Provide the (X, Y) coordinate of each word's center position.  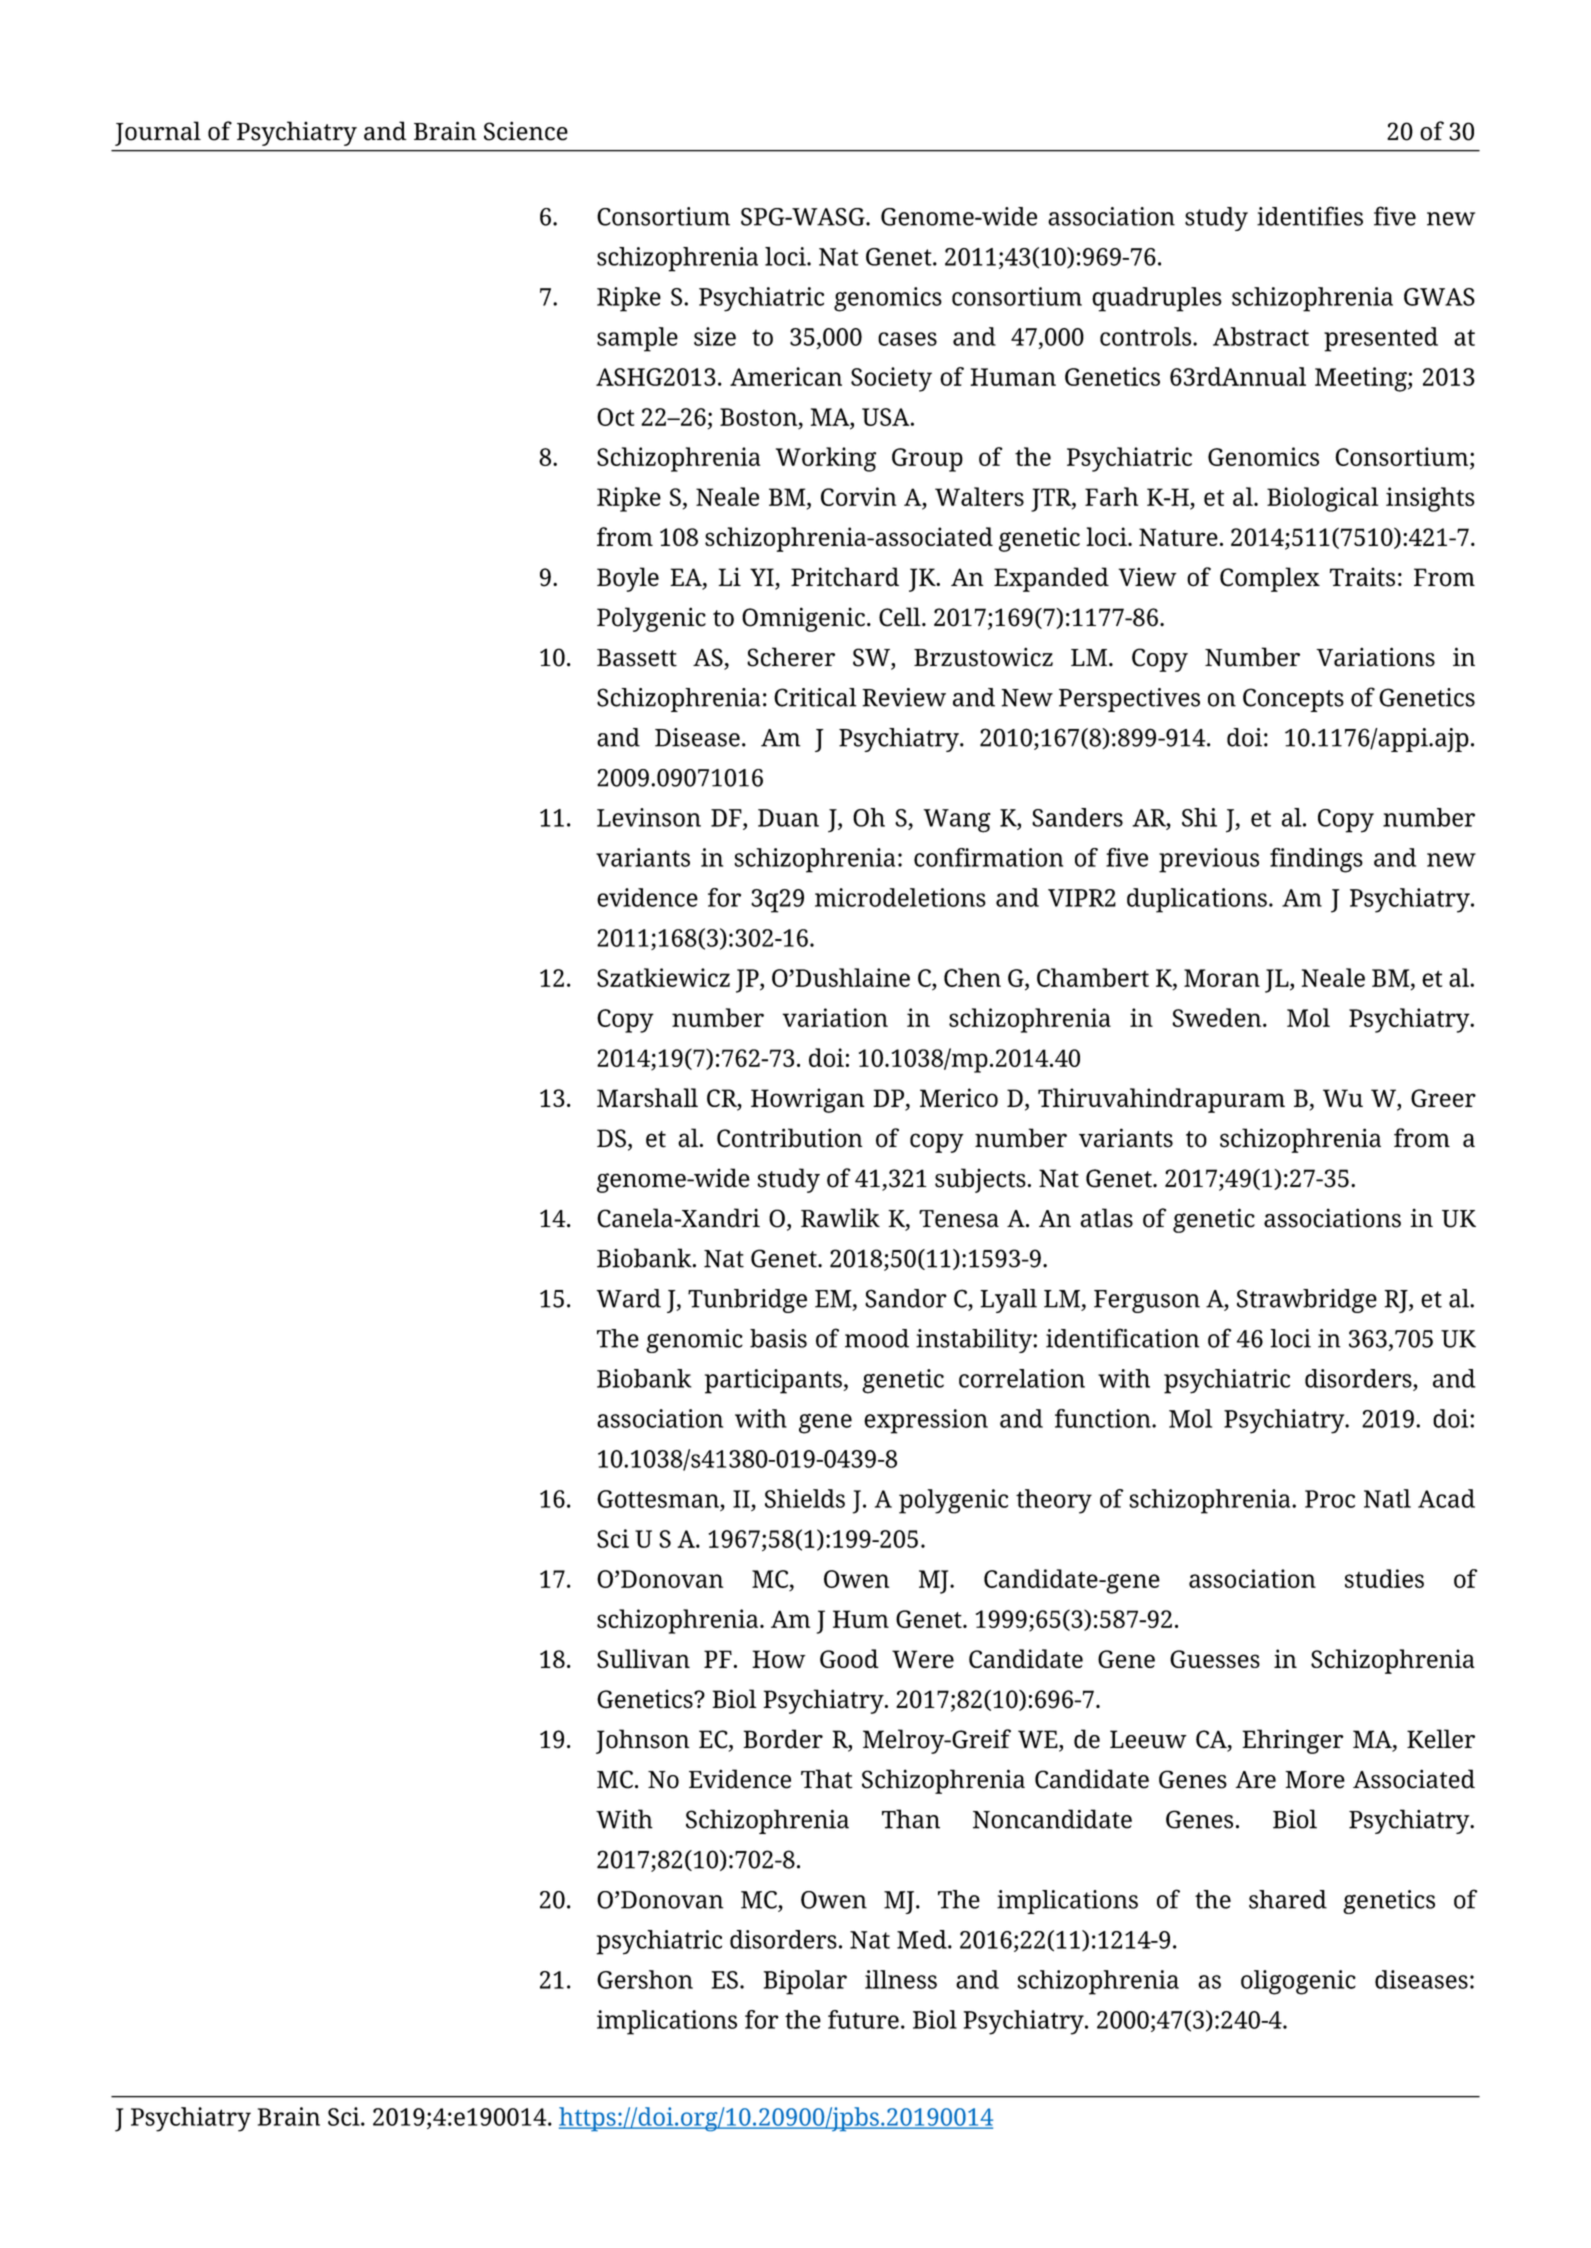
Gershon (645, 1979)
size (715, 336)
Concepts (1293, 700)
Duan (788, 818)
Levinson (649, 817)
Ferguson (1147, 1301)
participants (774, 1381)
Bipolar (805, 1982)
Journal (158, 133)
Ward (628, 1298)
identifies (1310, 216)
